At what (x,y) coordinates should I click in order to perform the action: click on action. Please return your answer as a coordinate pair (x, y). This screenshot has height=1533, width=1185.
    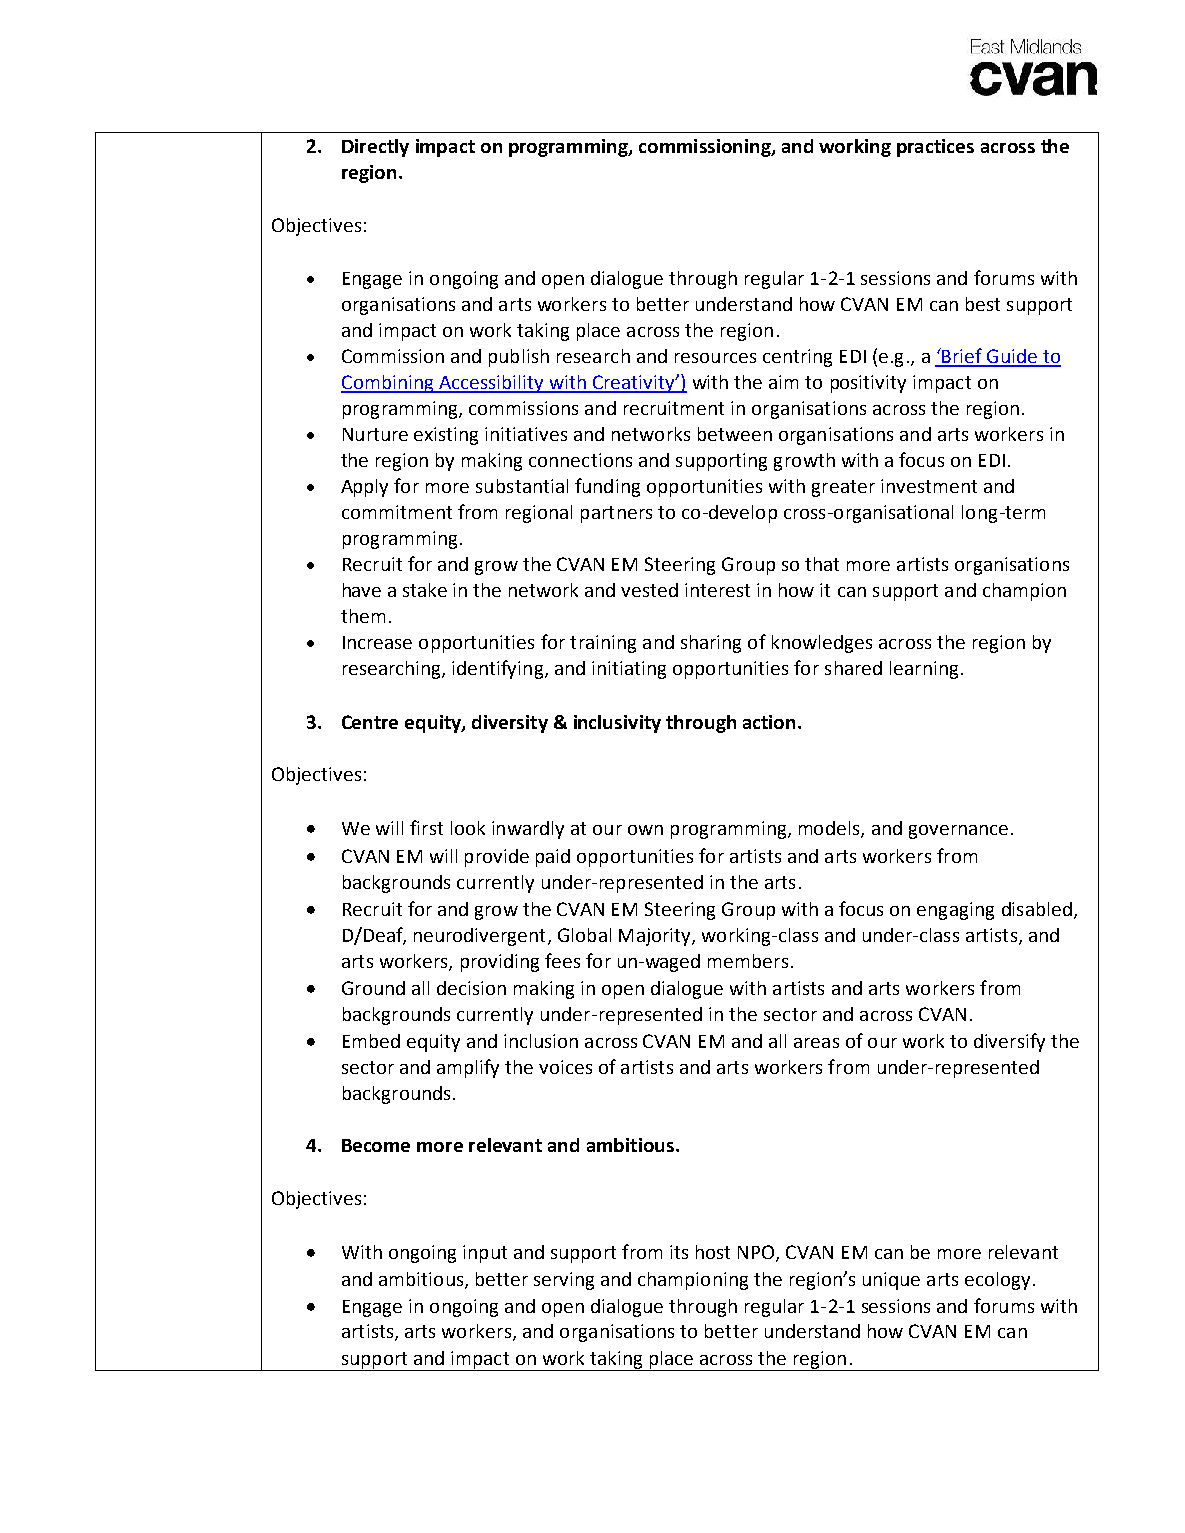
    Looking at the image, I should click on (769, 722).
